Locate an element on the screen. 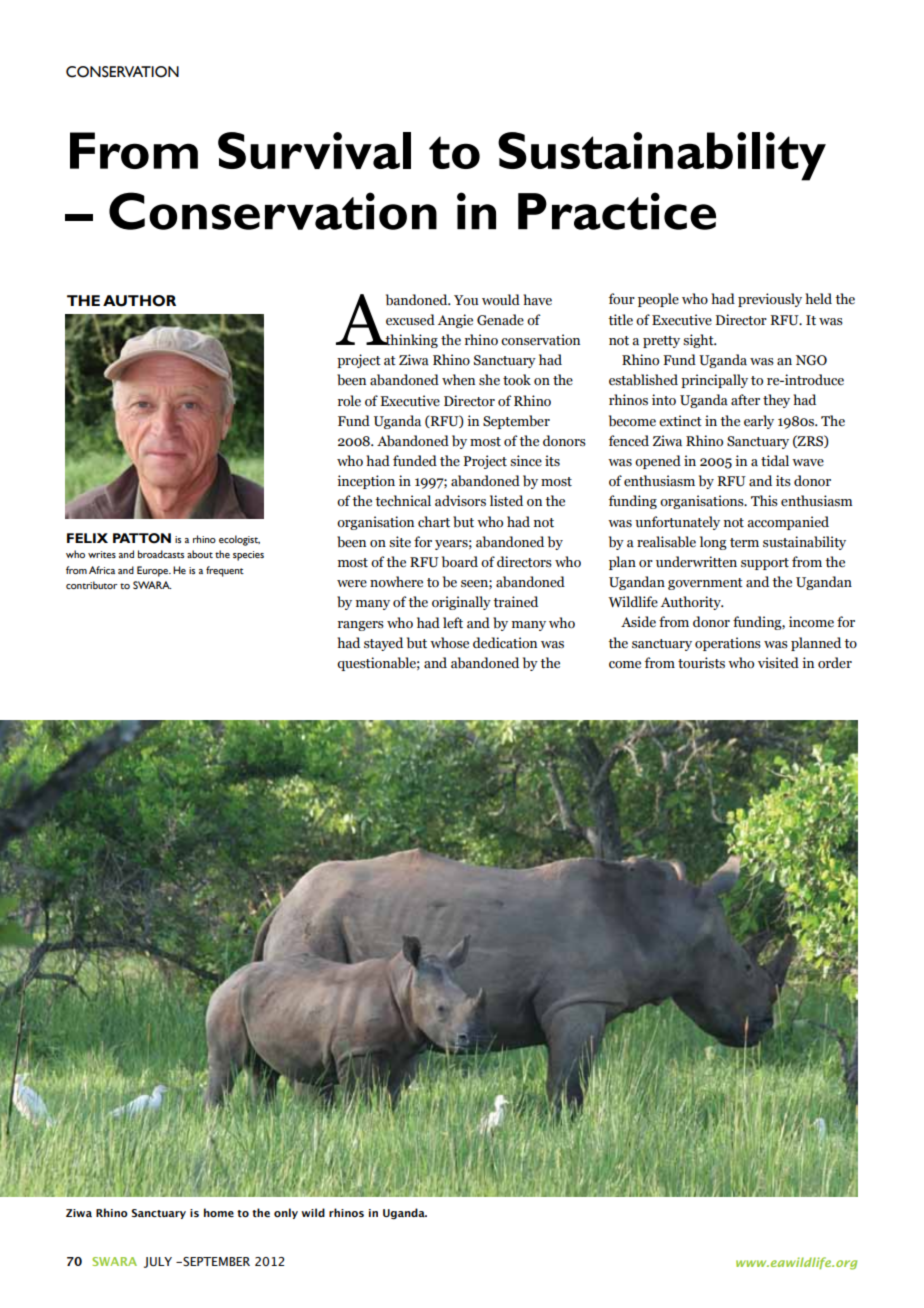 This screenshot has width=924, height=1308. tourists is located at coordinates (701, 663).
